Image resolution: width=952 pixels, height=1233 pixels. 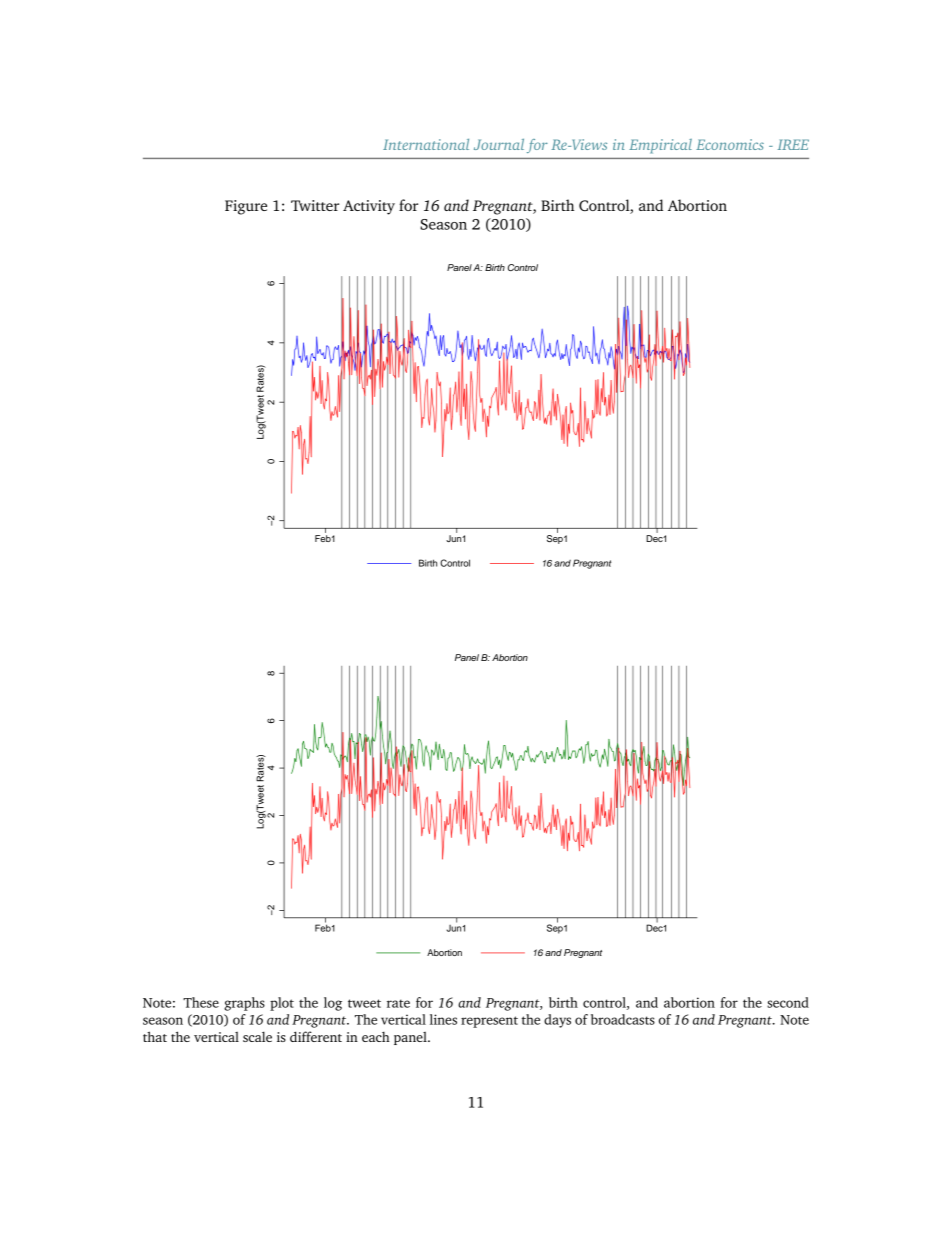 What do you see at coordinates (660, 146) in the image?
I see `Empirical` at bounding box center [660, 146].
